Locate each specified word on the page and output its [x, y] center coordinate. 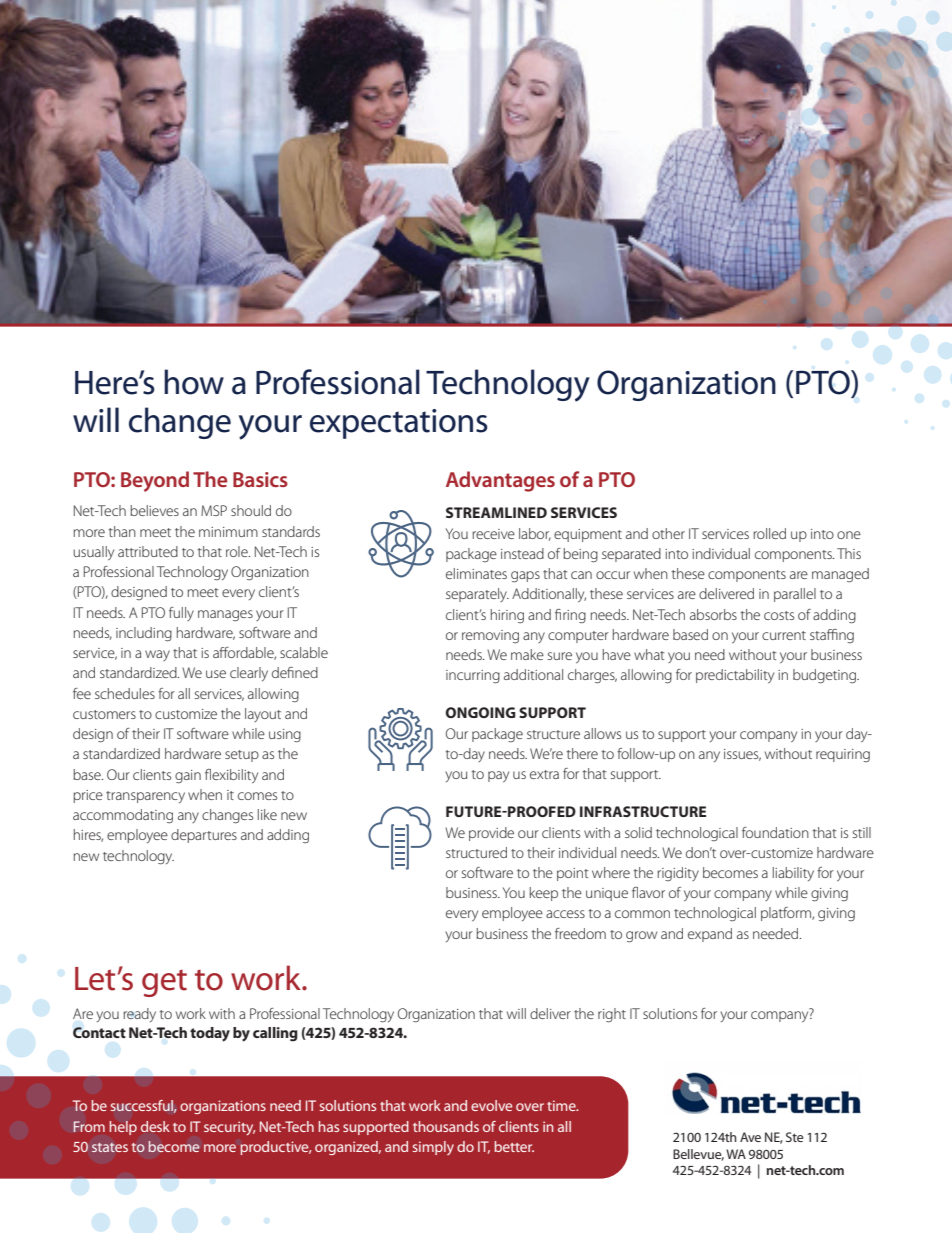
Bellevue [698, 1155]
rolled [769, 533]
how [194, 382]
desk [155, 1126]
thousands [446, 1126]
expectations [399, 424]
